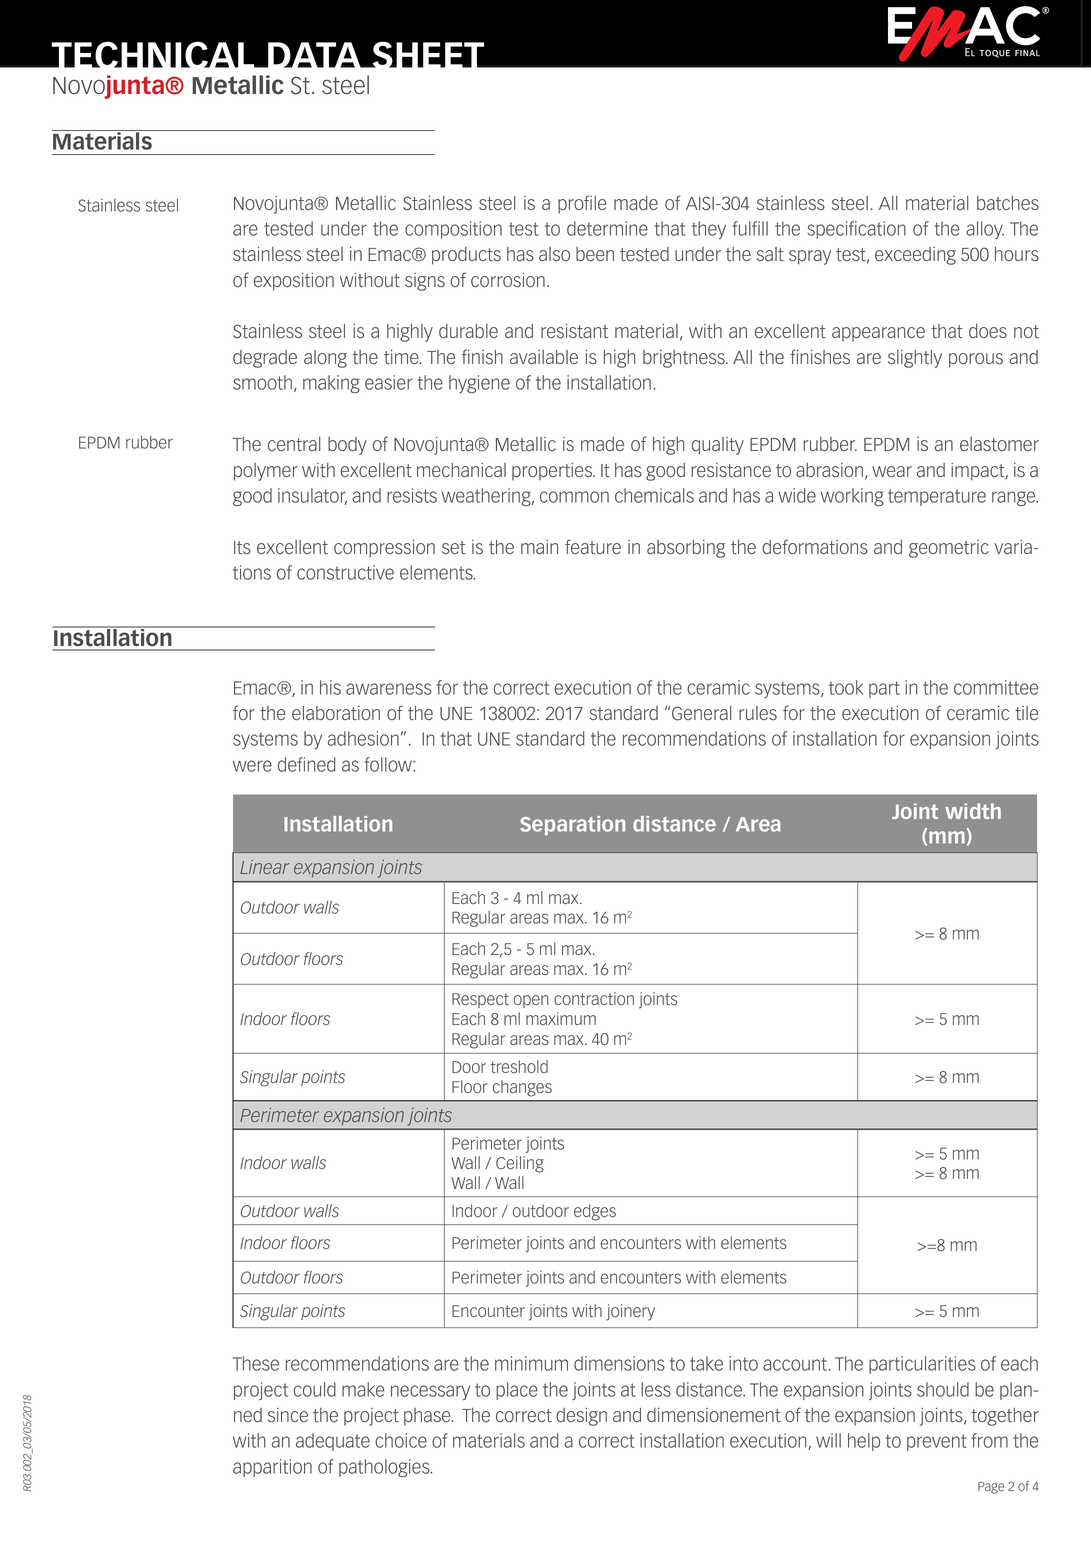 This page has width=1091, height=1543. I want to click on design, so click(581, 1417).
